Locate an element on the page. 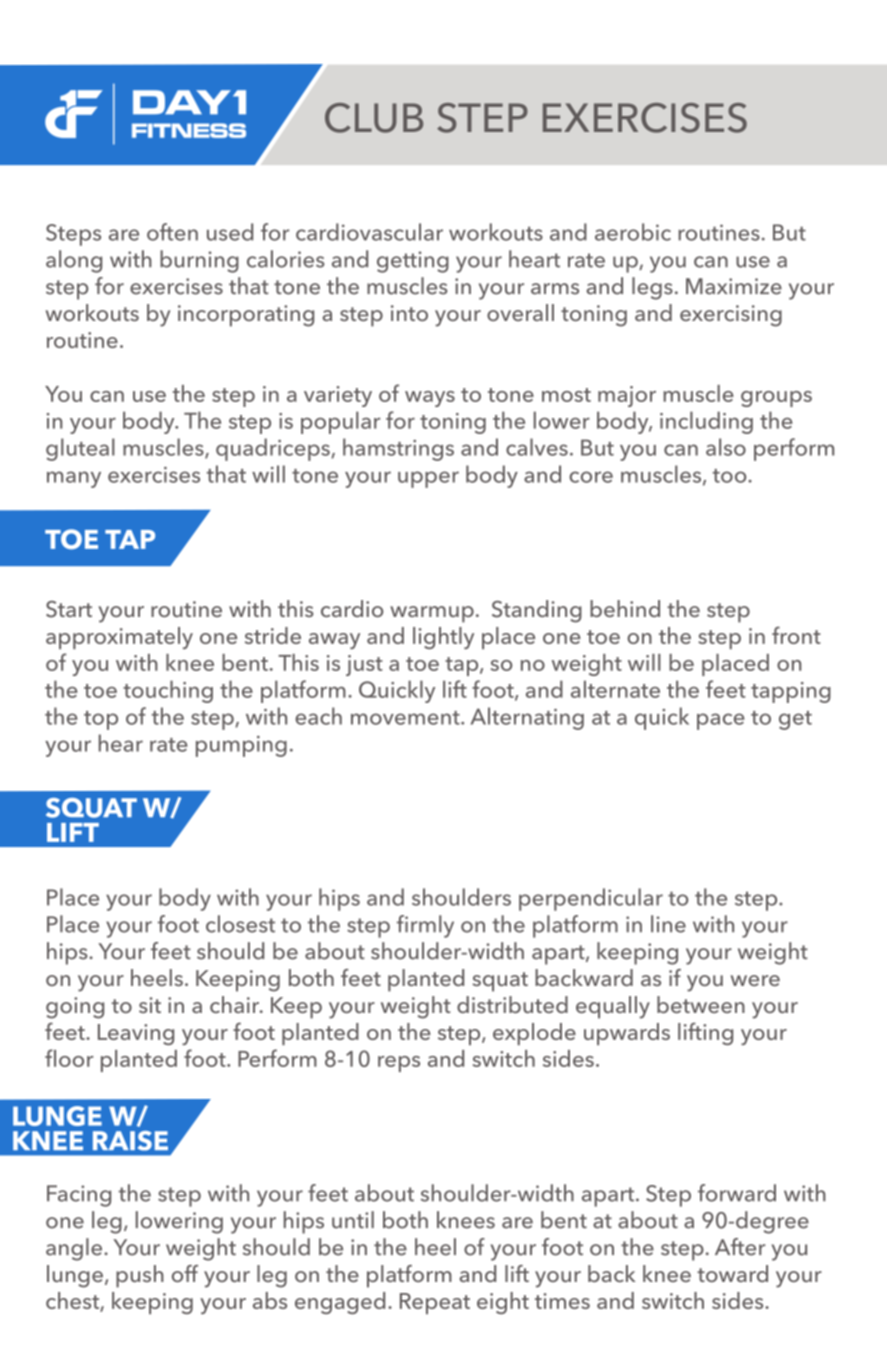  many is located at coordinates (74, 479).
